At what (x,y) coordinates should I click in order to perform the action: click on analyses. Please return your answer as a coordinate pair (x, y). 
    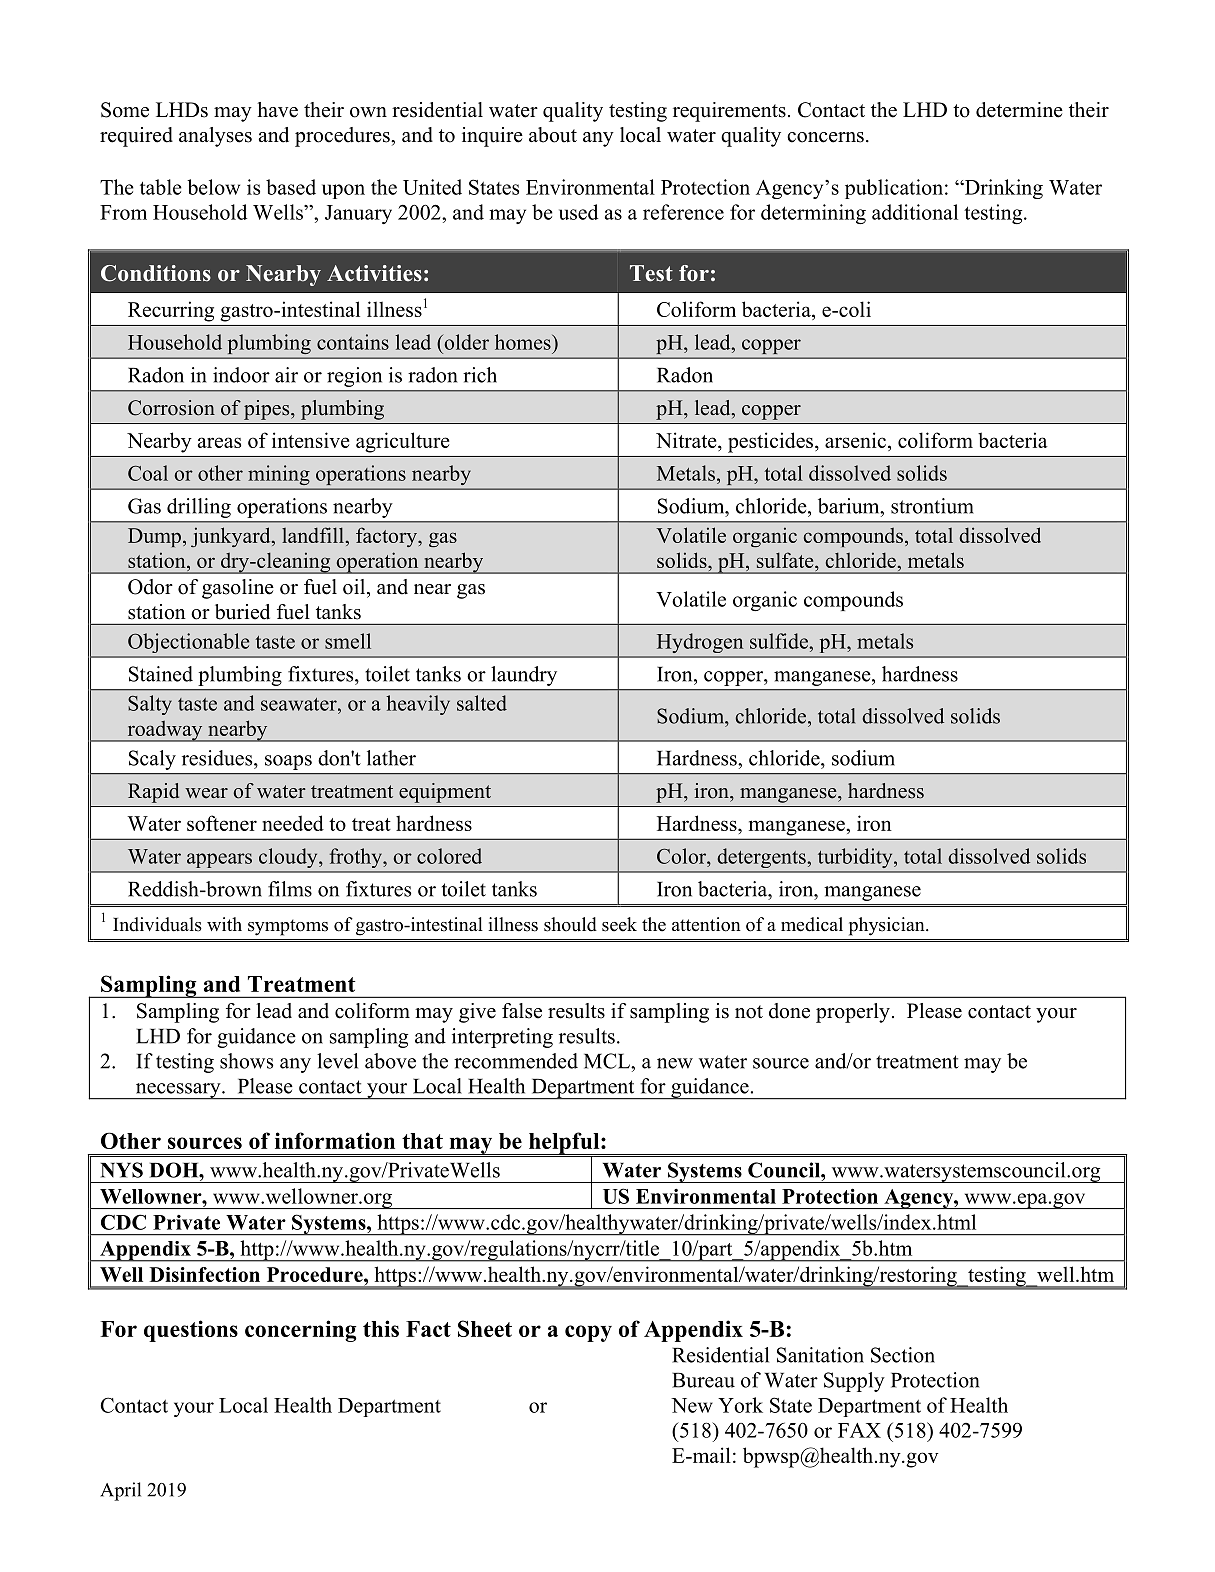
    Looking at the image, I should click on (215, 137).
